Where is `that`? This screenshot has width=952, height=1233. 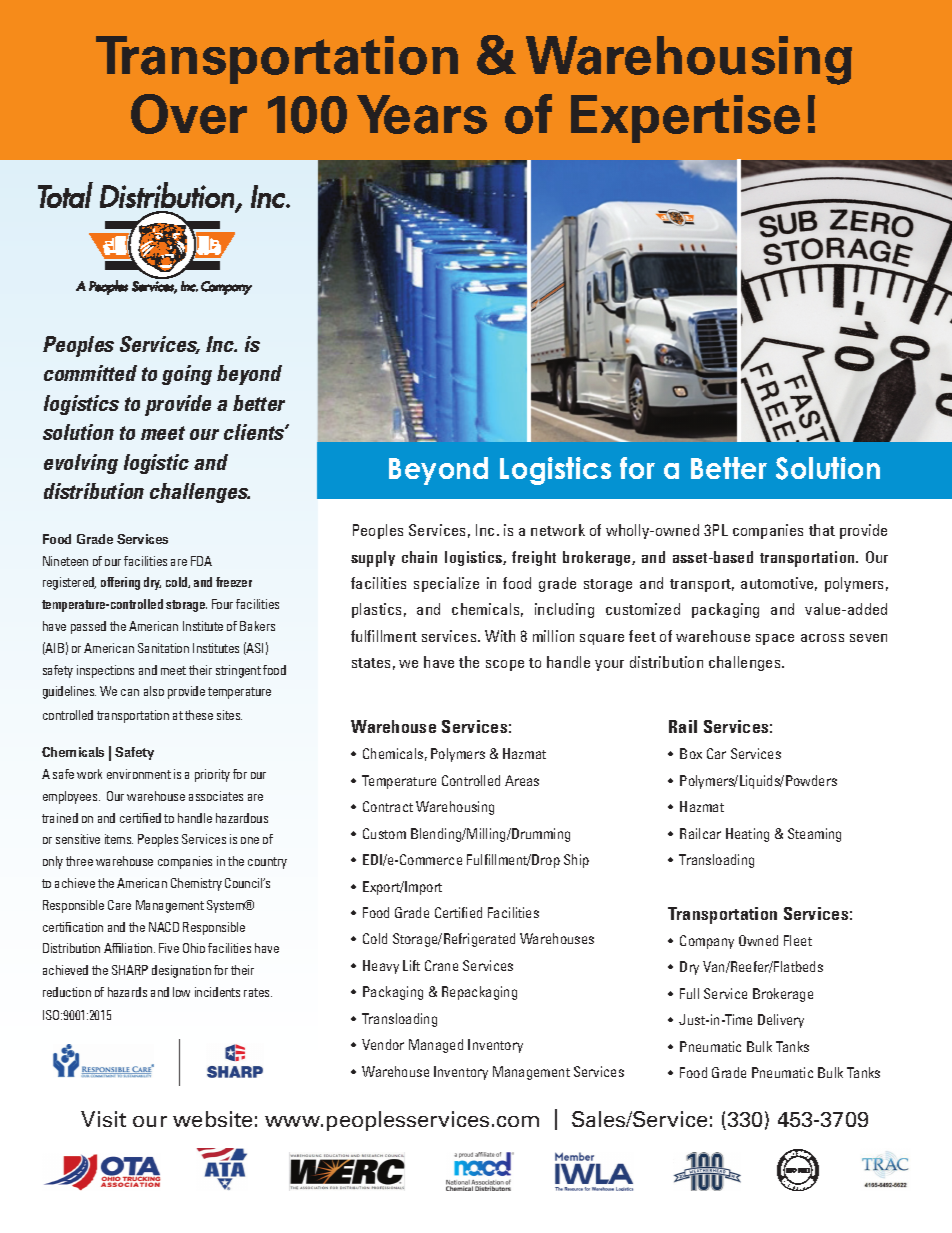 that is located at coordinates (822, 530).
